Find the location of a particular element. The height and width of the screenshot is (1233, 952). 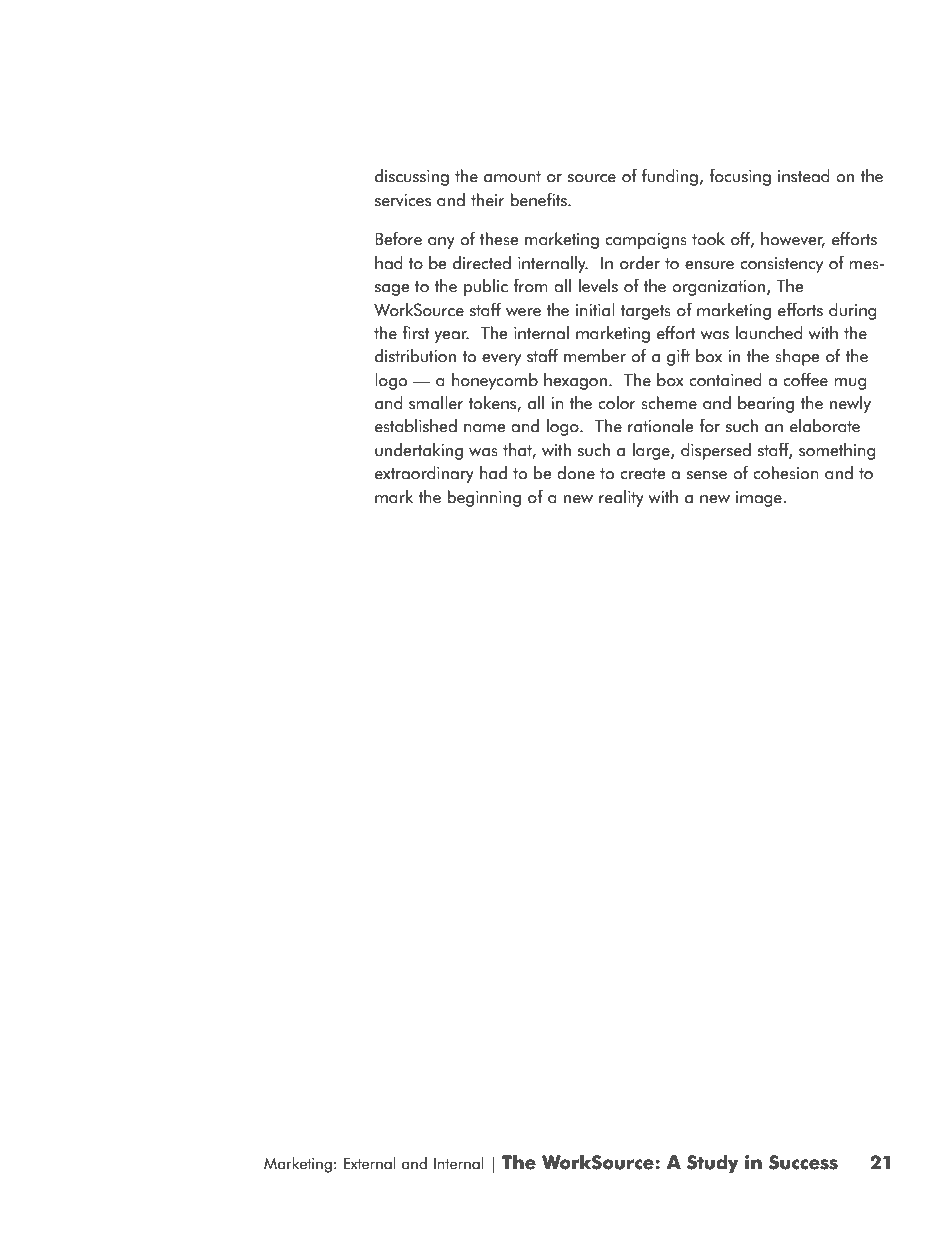

beginning is located at coordinates (484, 498).
